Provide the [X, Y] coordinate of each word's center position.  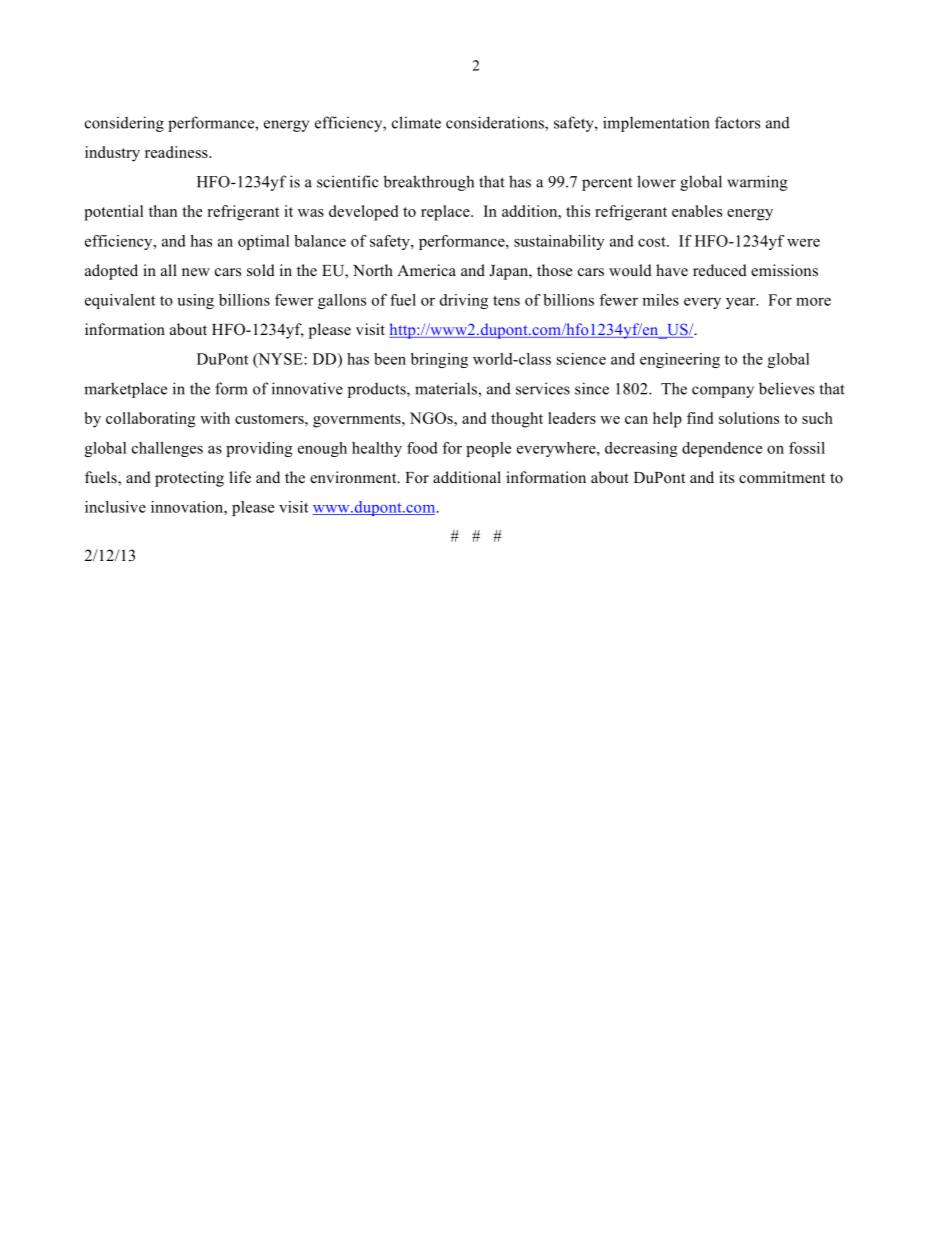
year [742, 303]
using [195, 301]
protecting [189, 479]
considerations [496, 123]
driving [464, 301]
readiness [177, 152]
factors [737, 122]
